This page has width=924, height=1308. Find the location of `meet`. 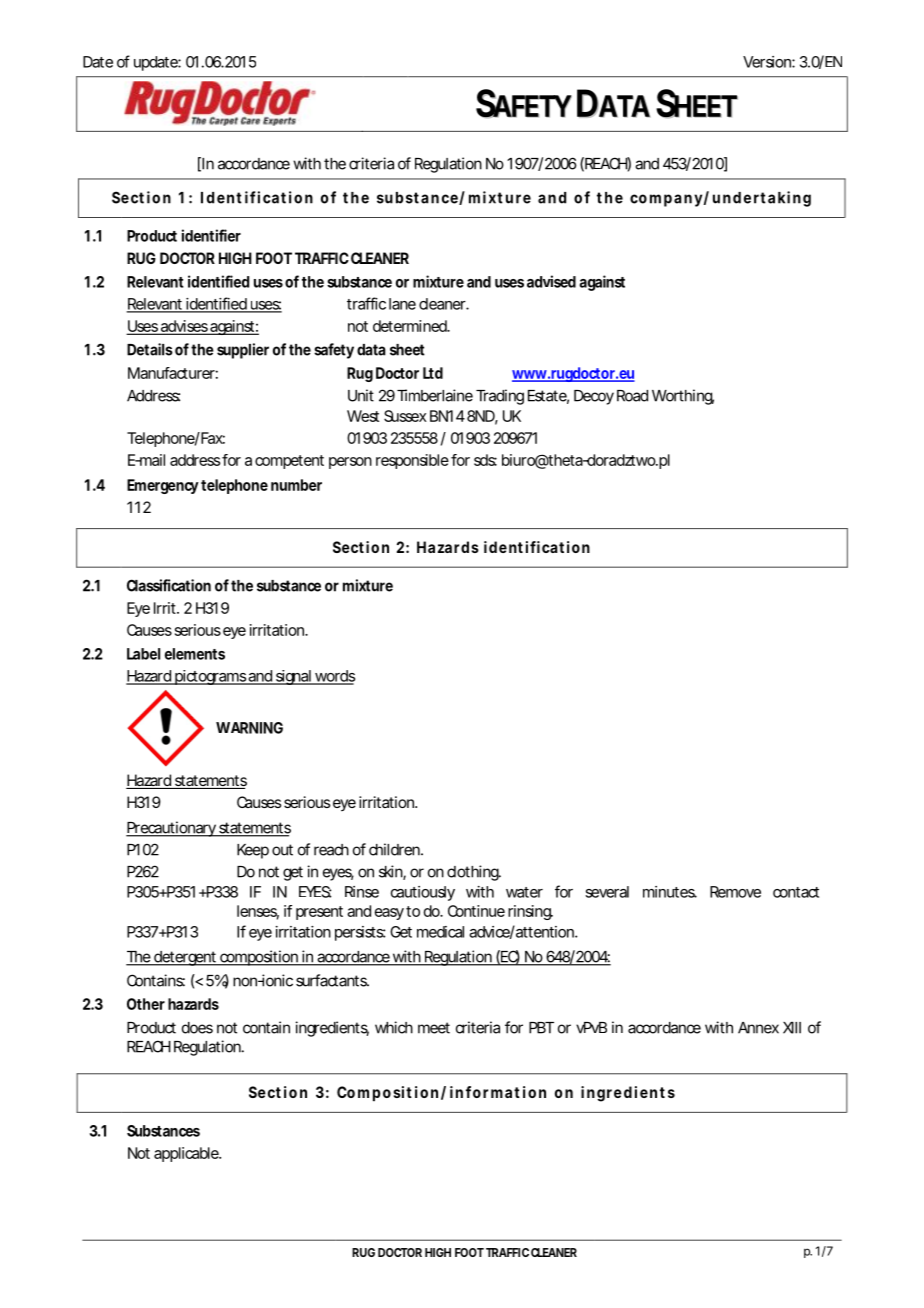

meet is located at coordinates (434, 1028).
